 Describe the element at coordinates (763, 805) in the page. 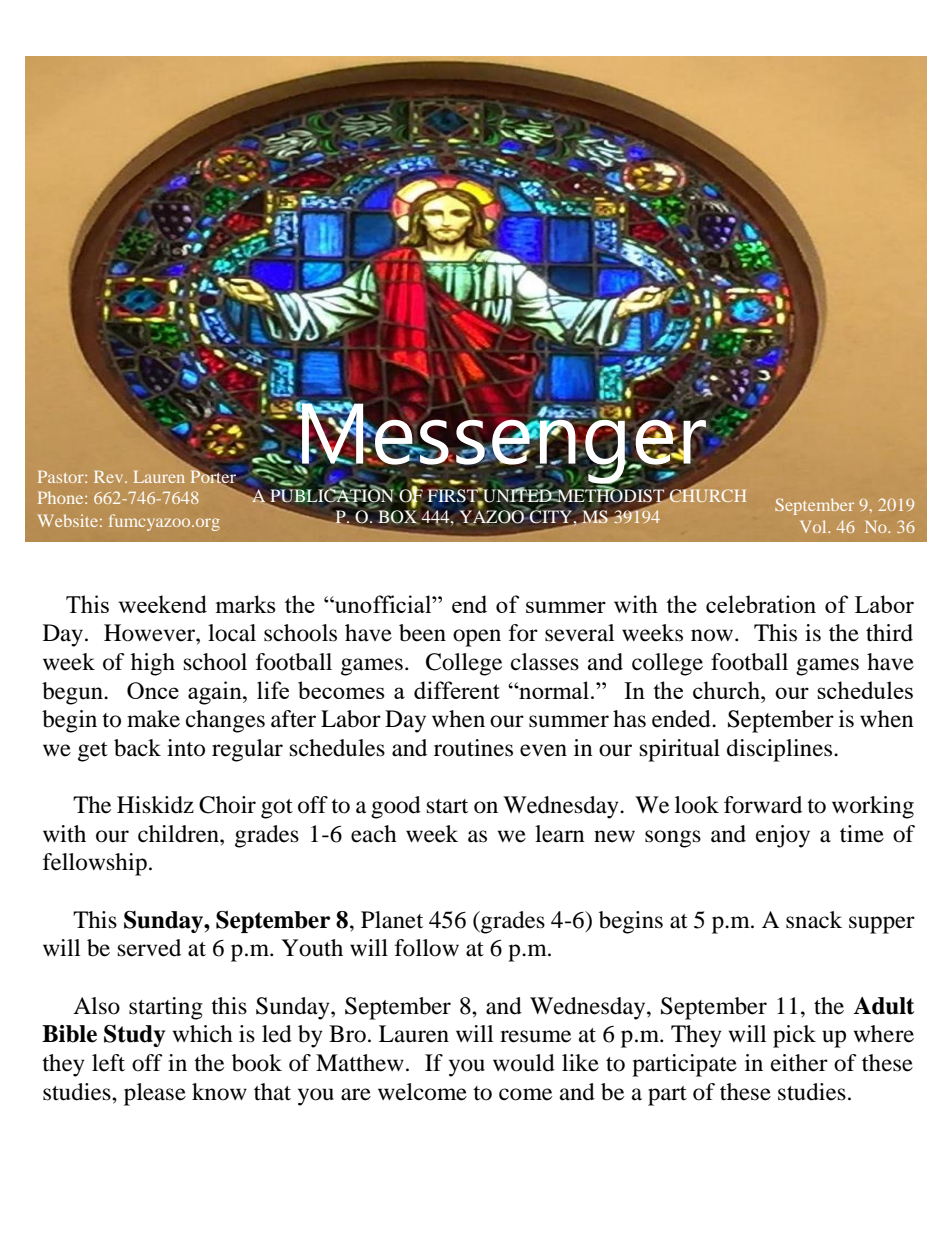

I see `forward` at that location.
